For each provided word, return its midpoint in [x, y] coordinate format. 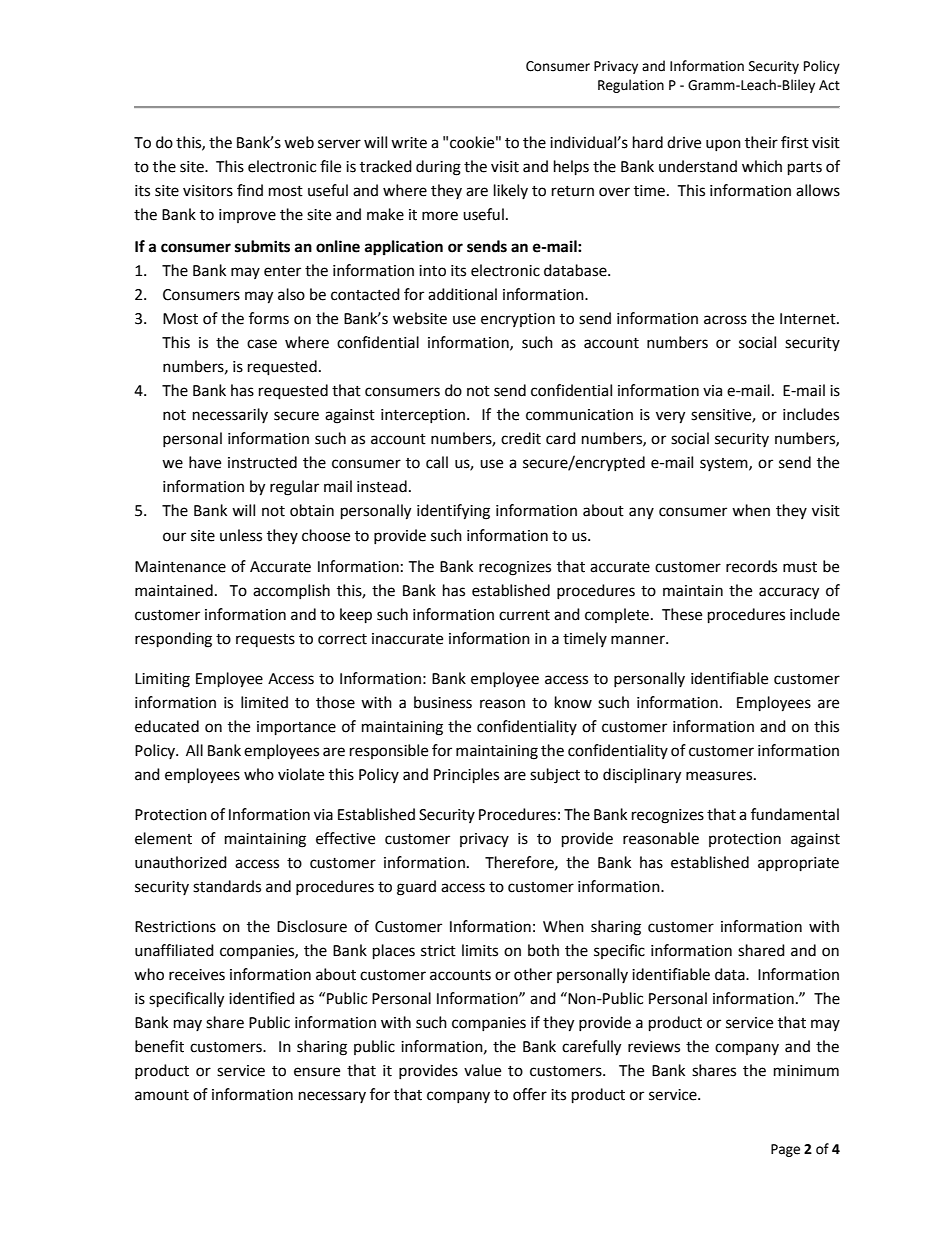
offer [530, 1094]
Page [785, 1150]
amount [162, 1095]
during [438, 168]
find [250, 190]
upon [723, 145]
